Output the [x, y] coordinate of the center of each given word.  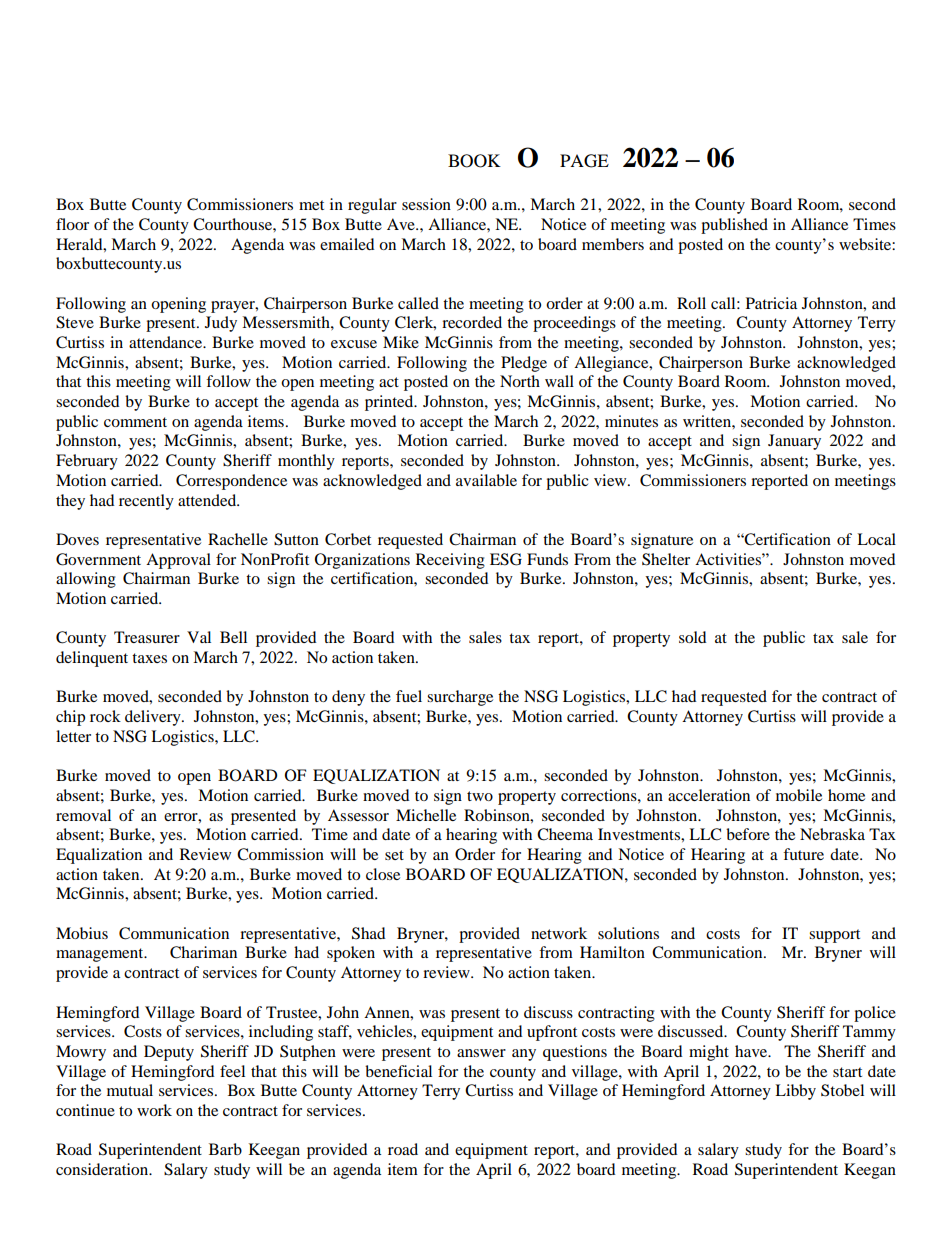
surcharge [460, 698]
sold [693, 637]
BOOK [474, 161]
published [734, 226]
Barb [225, 1149]
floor [72, 224]
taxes [149, 658]
